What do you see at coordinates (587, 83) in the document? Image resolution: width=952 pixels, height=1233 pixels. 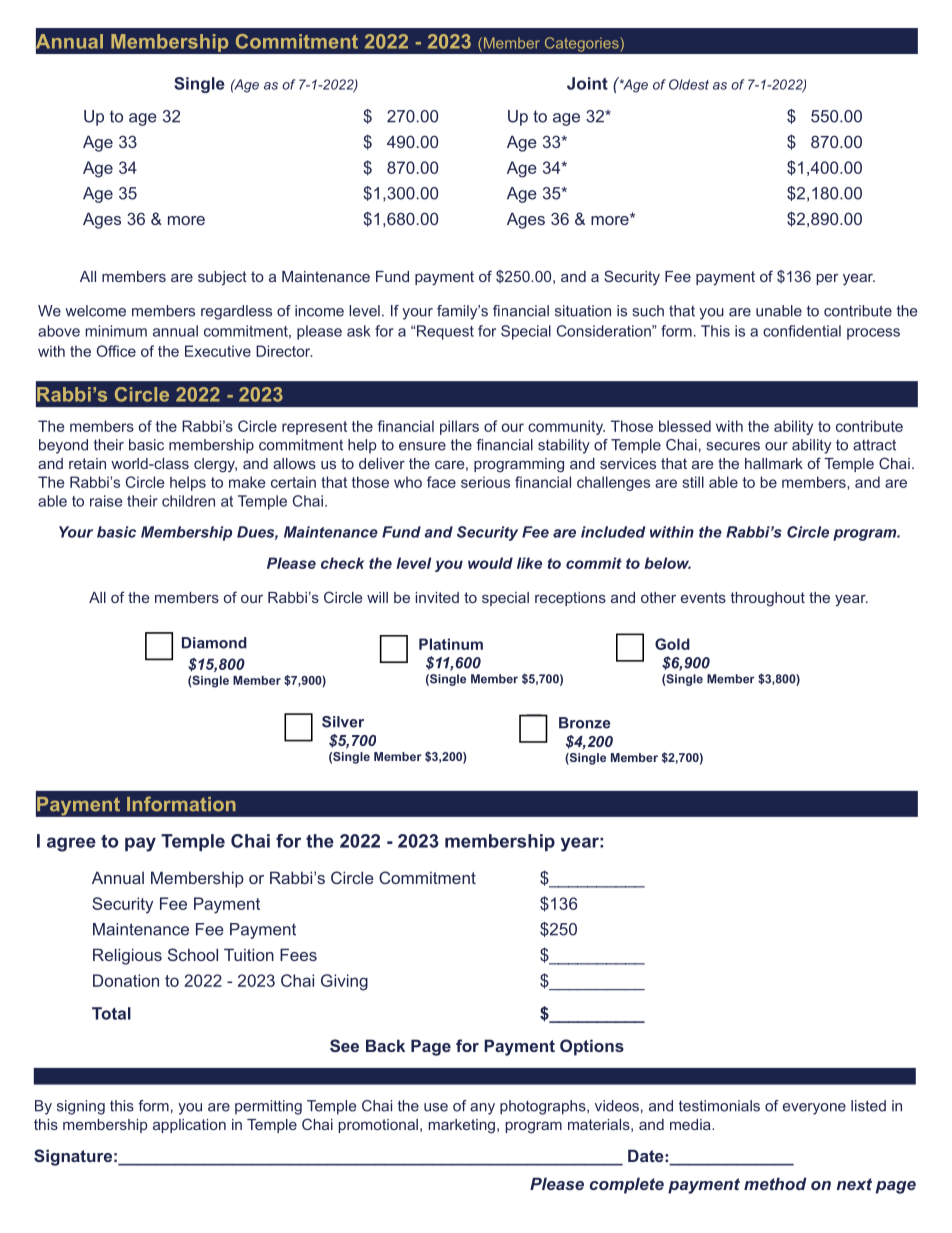 I see `Joint` at bounding box center [587, 83].
